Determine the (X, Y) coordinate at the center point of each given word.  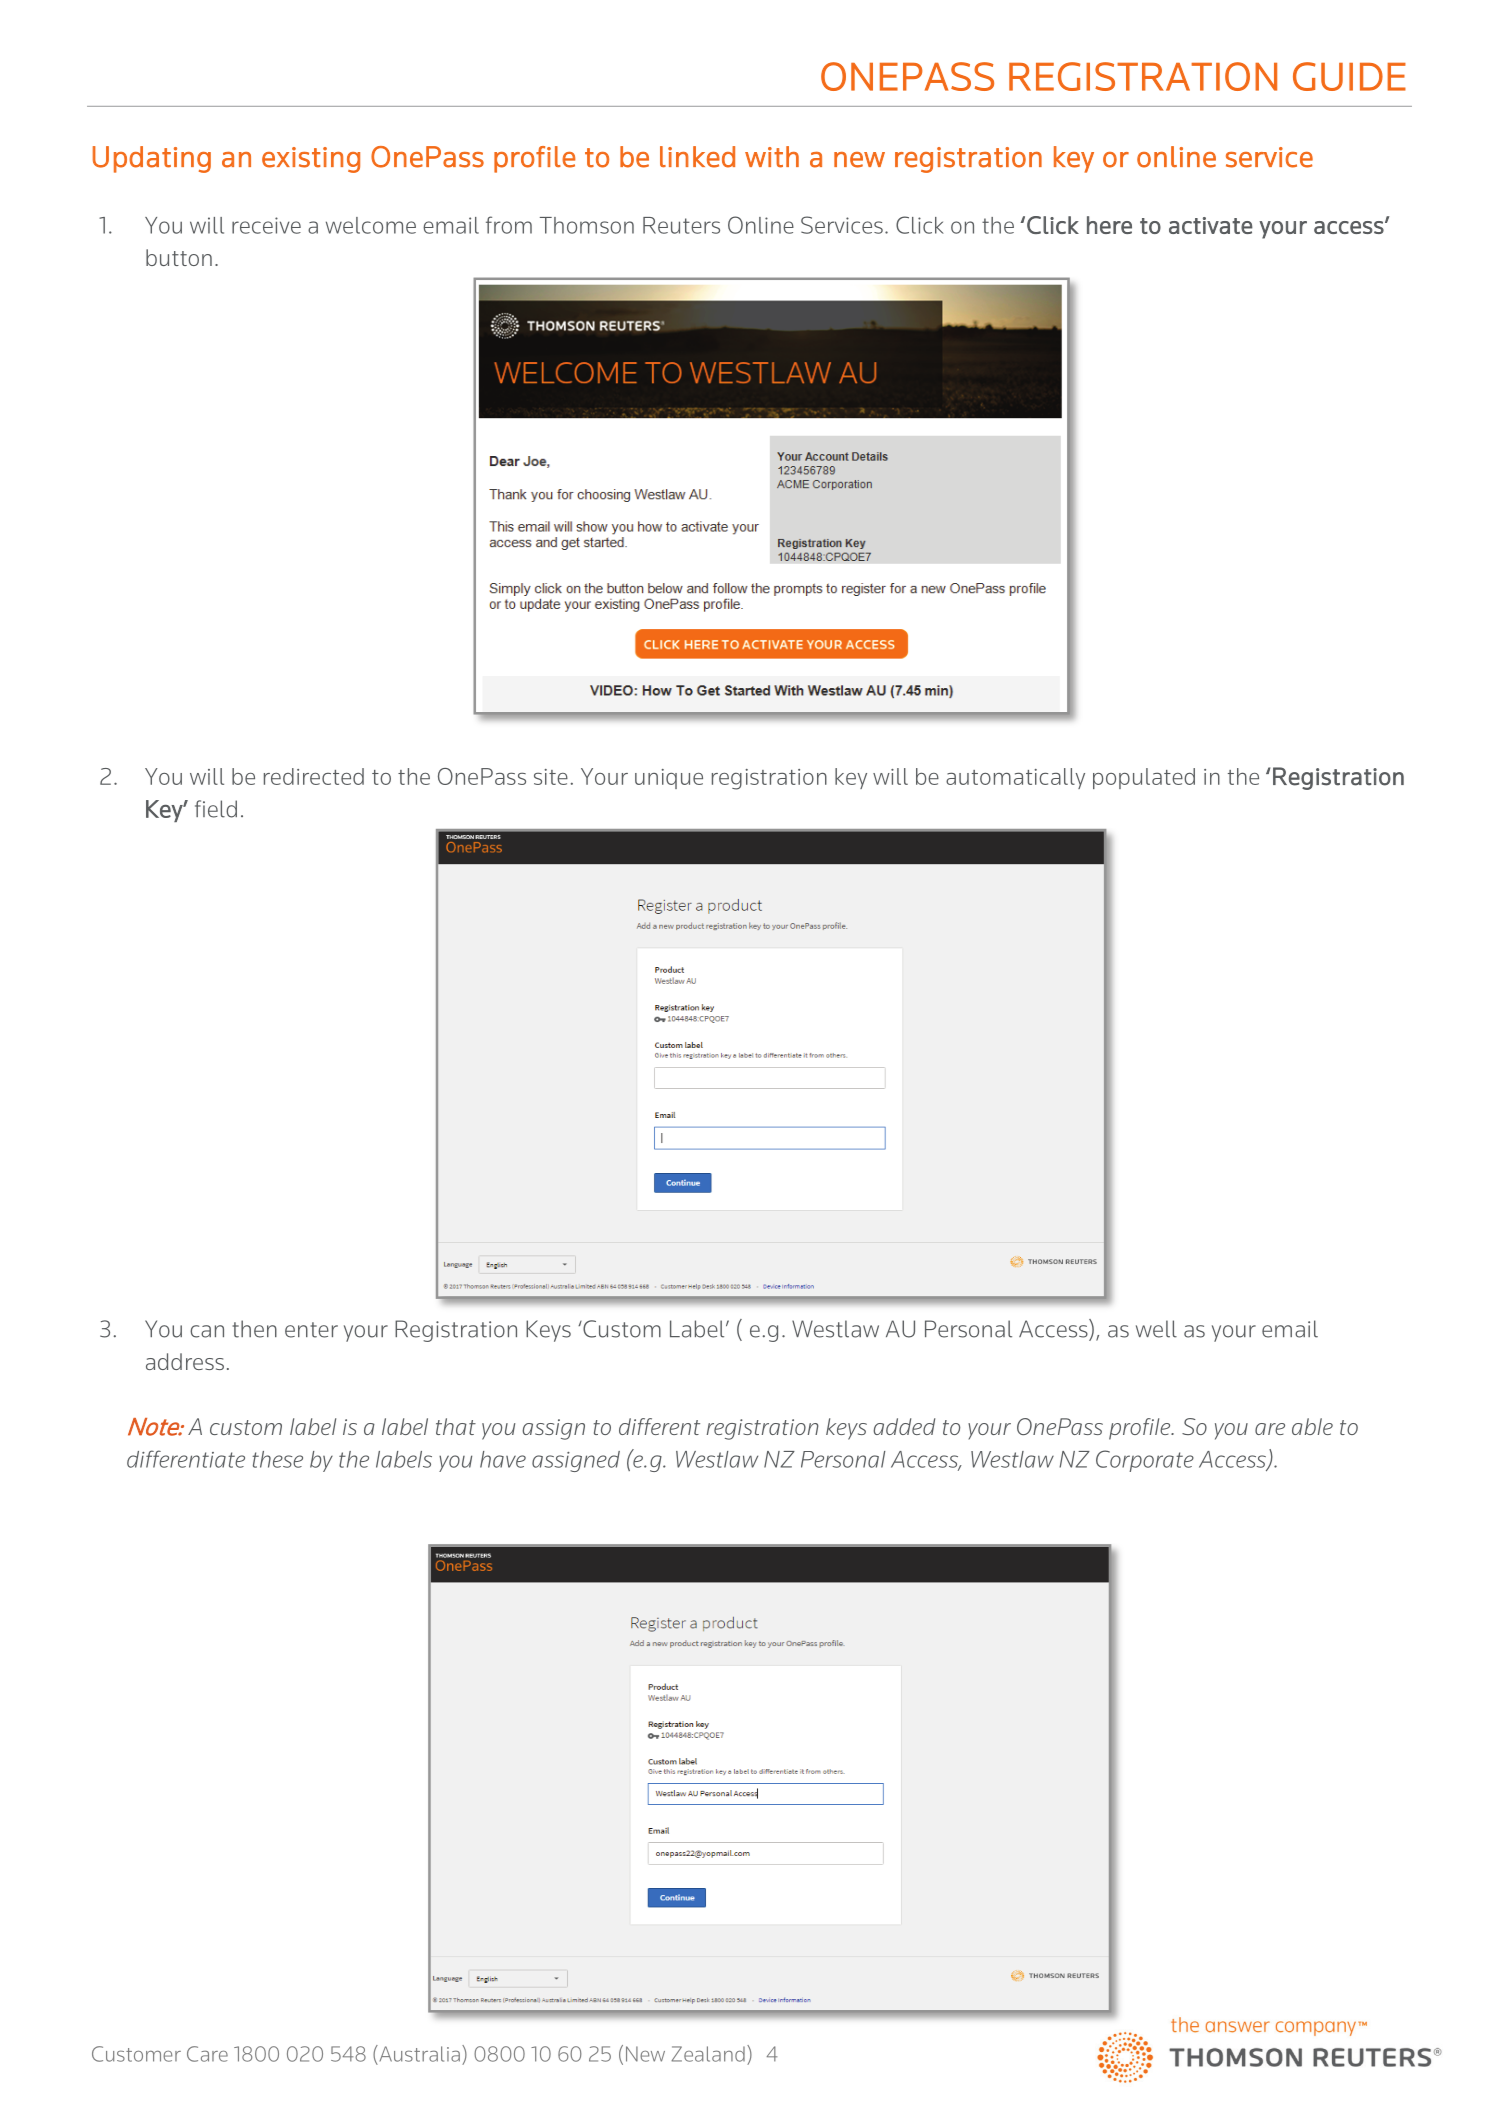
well (1156, 1329)
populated (1144, 778)
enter (311, 1330)
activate (1211, 225)
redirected (314, 776)
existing (311, 160)
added (904, 1426)
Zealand (708, 2054)
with (772, 157)
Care (207, 2054)
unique (669, 779)
